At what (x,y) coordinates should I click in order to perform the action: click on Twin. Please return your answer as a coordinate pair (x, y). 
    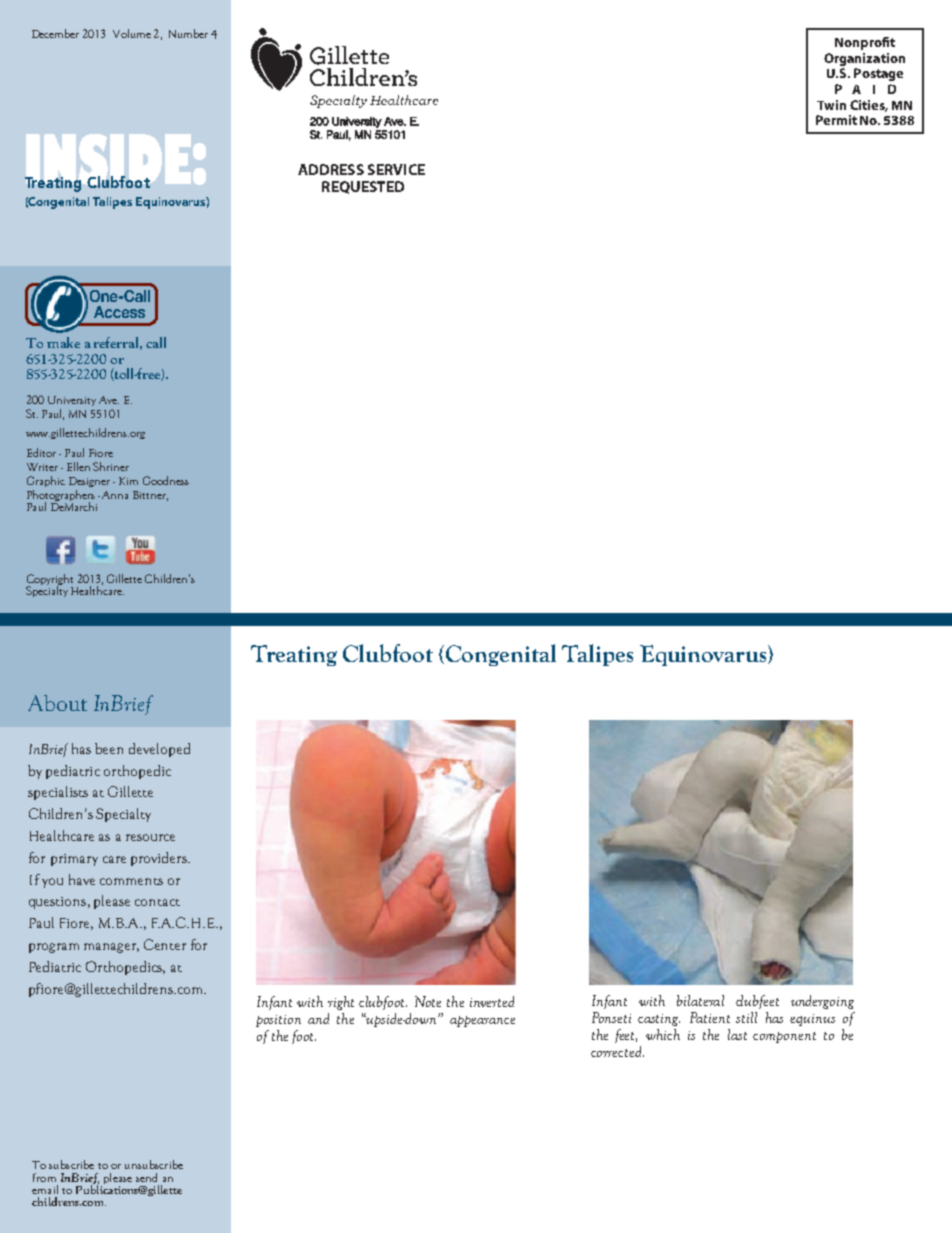
    Looking at the image, I should click on (831, 105).
